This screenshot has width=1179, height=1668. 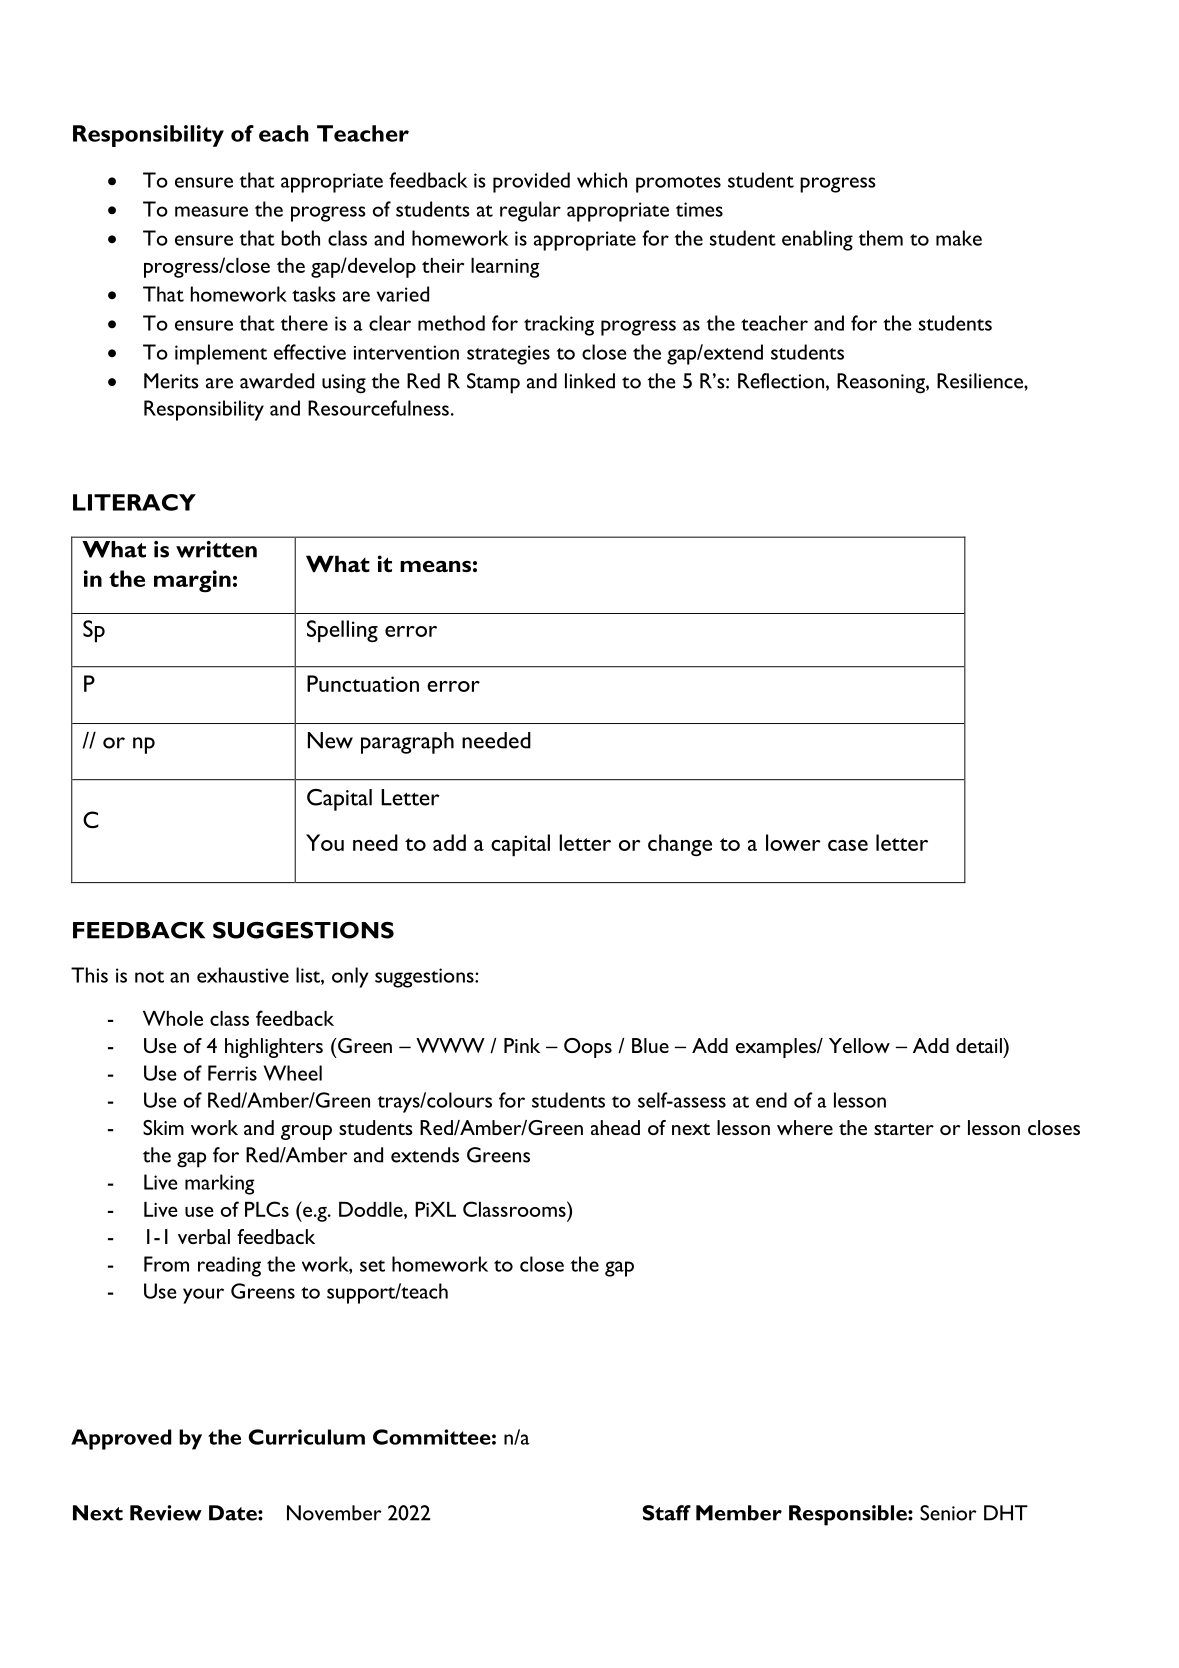 I want to click on Ferris, so click(x=232, y=1073).
